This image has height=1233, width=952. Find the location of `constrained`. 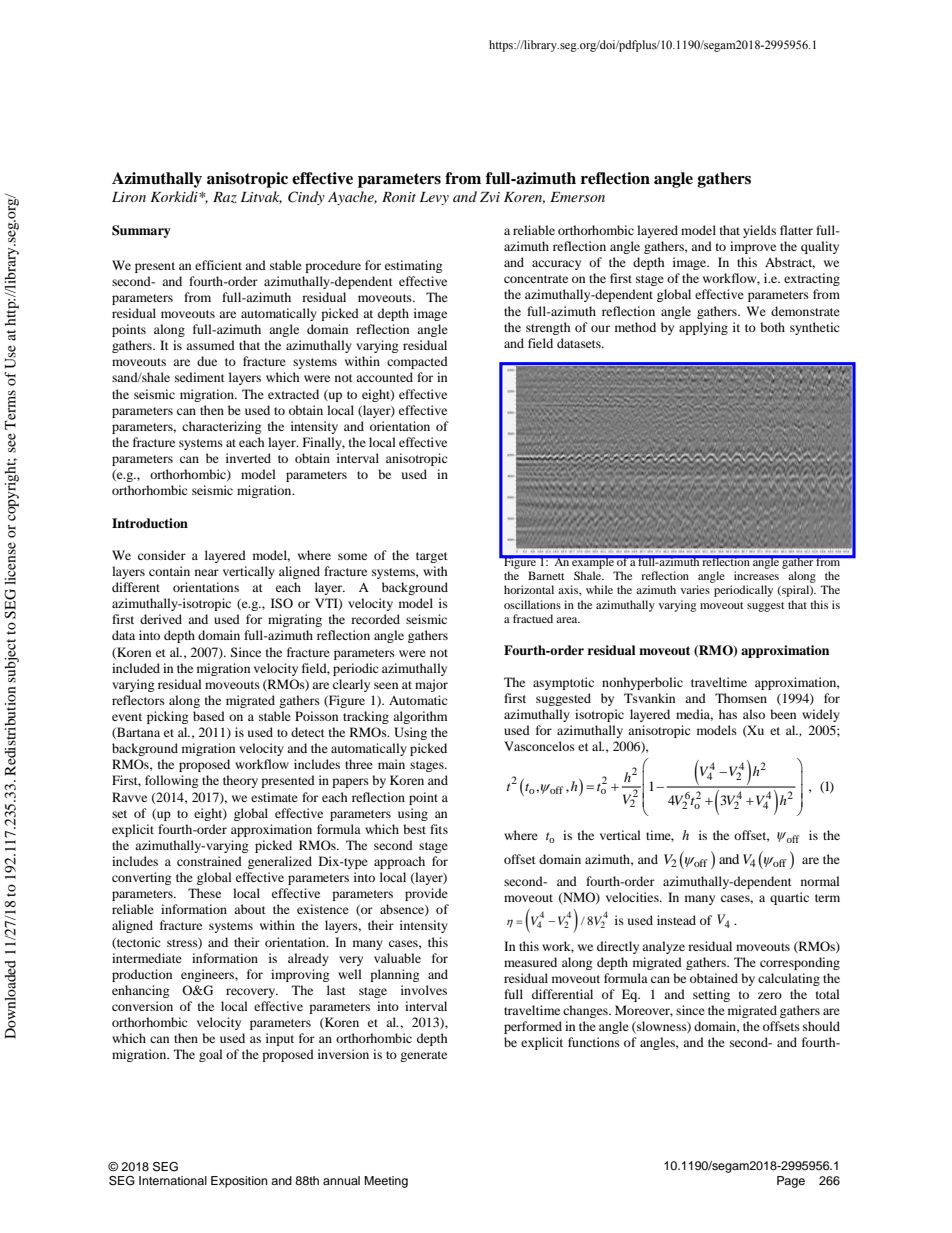

constrained is located at coordinates (209, 861).
